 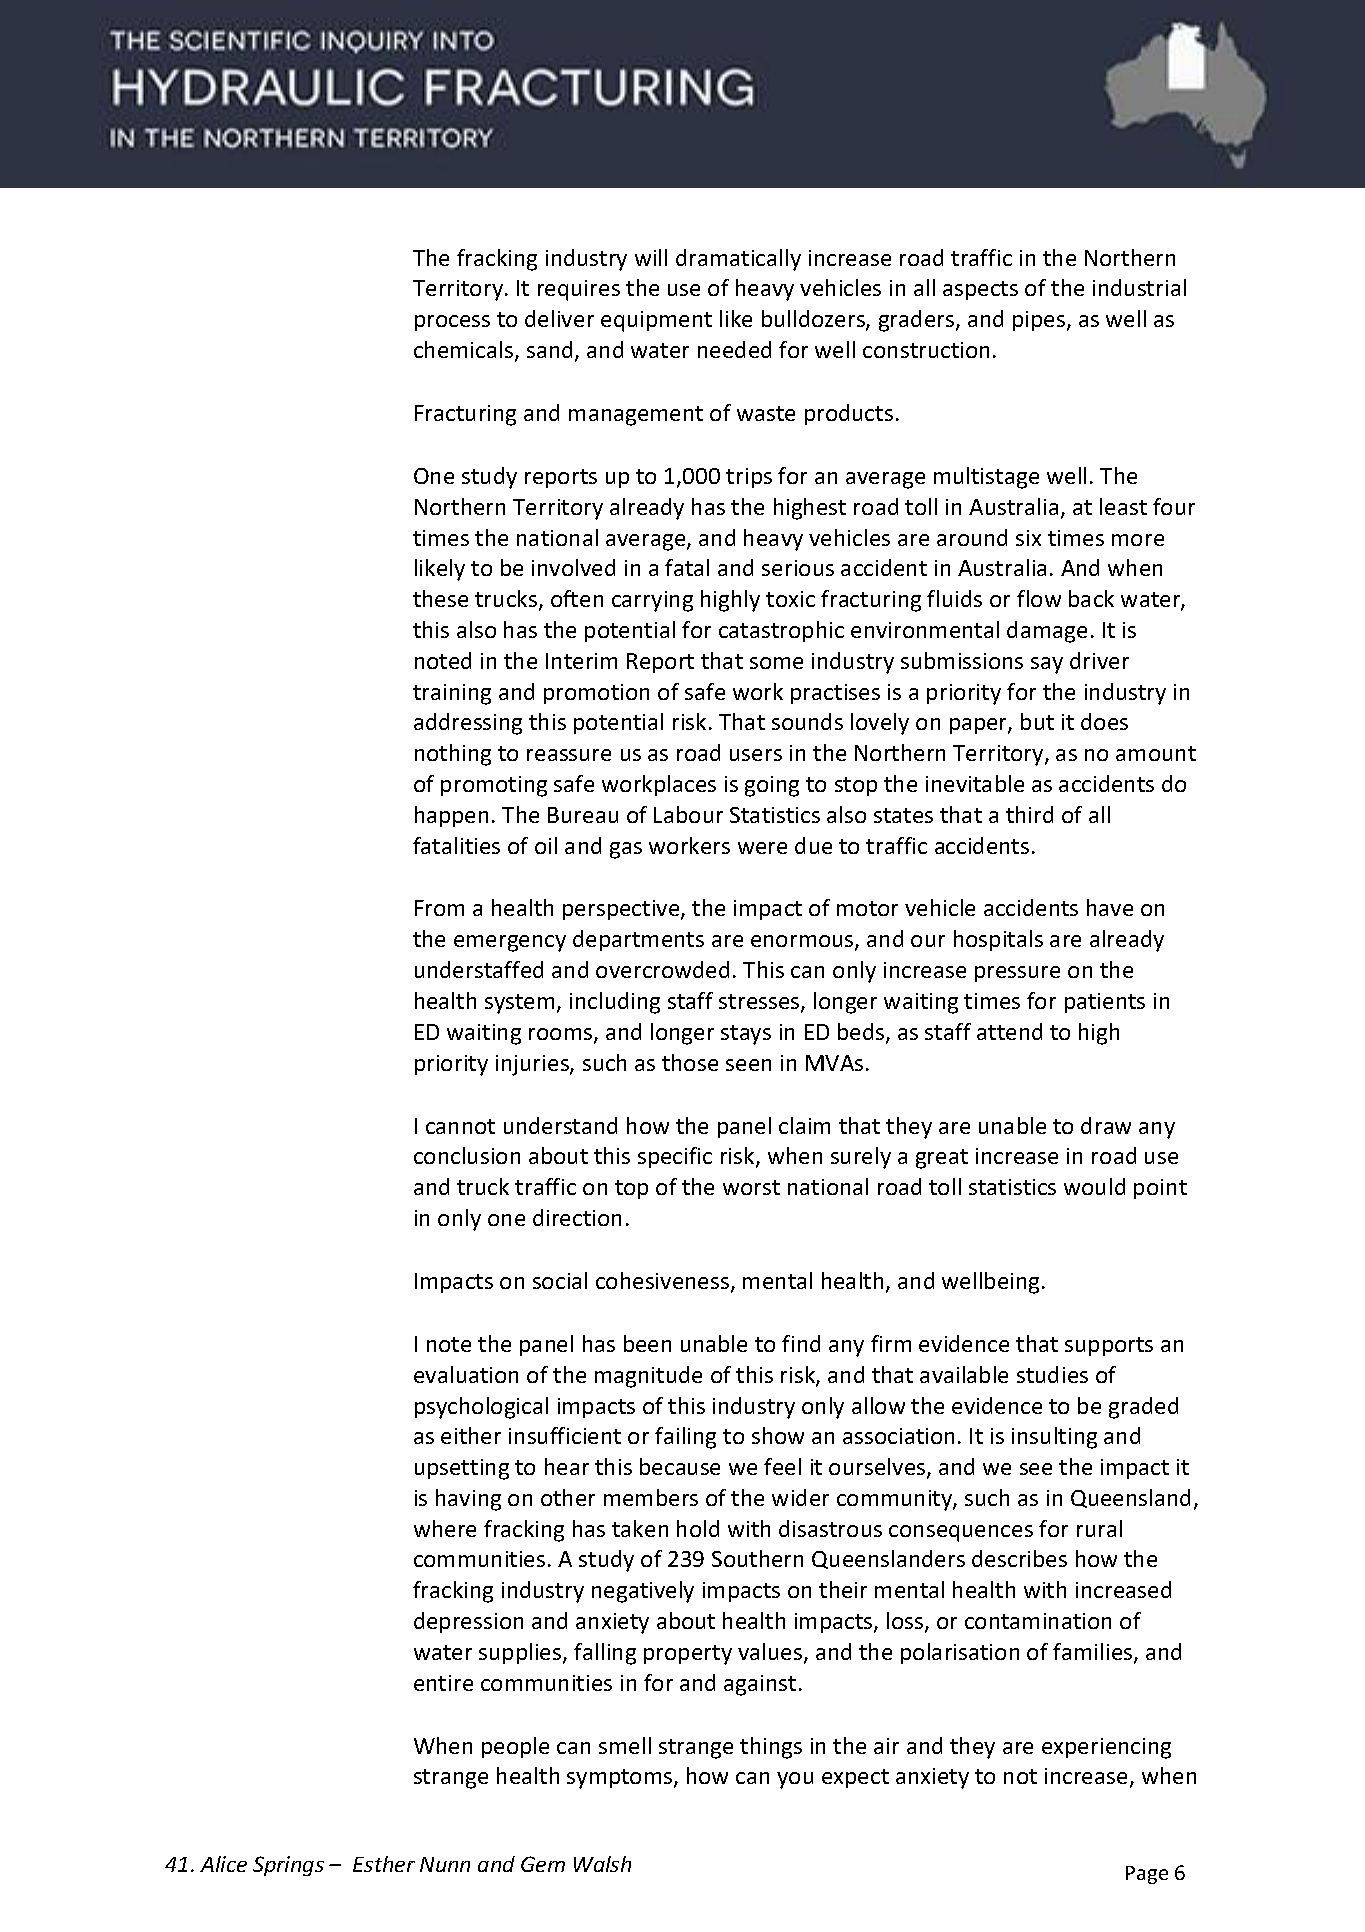 What do you see at coordinates (452, 323) in the image?
I see `process` at bounding box center [452, 323].
